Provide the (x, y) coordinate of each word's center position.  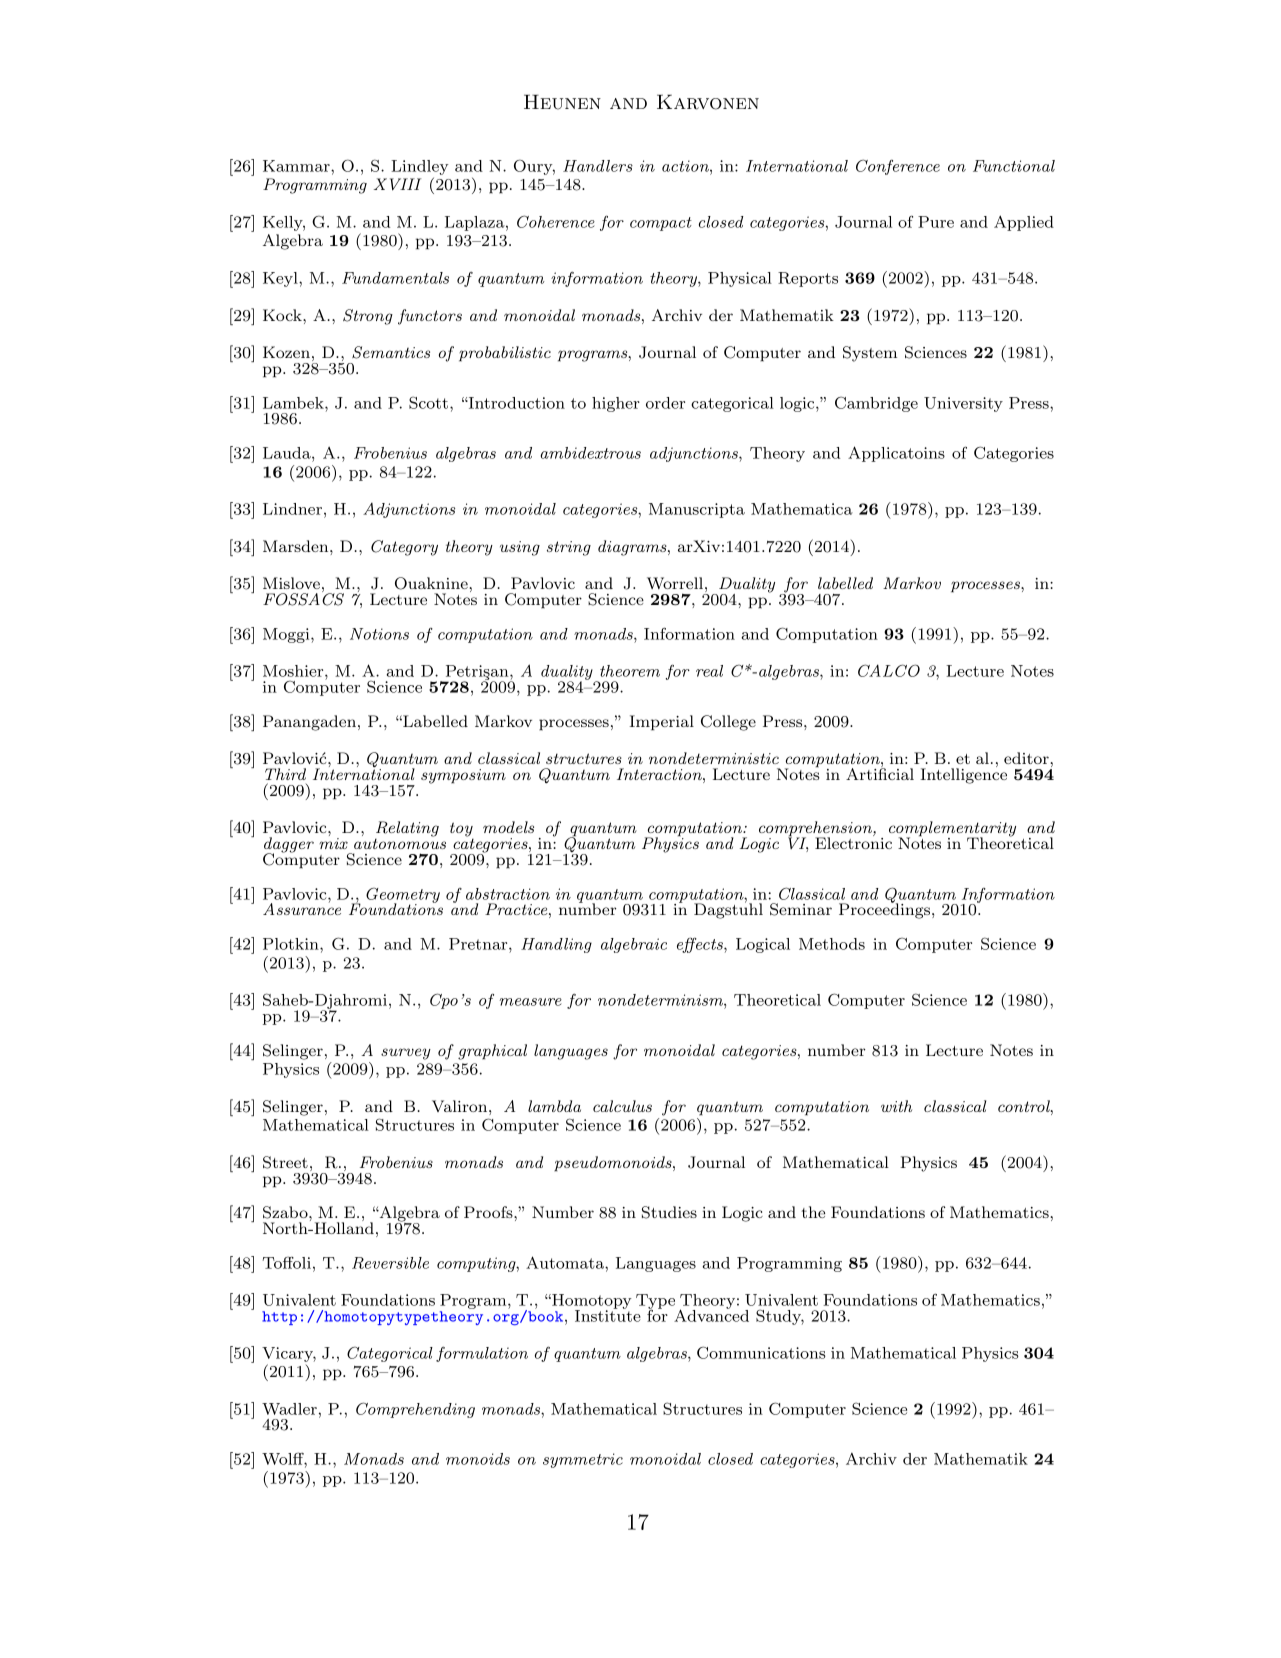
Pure (936, 222)
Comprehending (415, 1410)
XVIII (397, 184)
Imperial (661, 723)
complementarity (952, 830)
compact (661, 224)
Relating (407, 830)
